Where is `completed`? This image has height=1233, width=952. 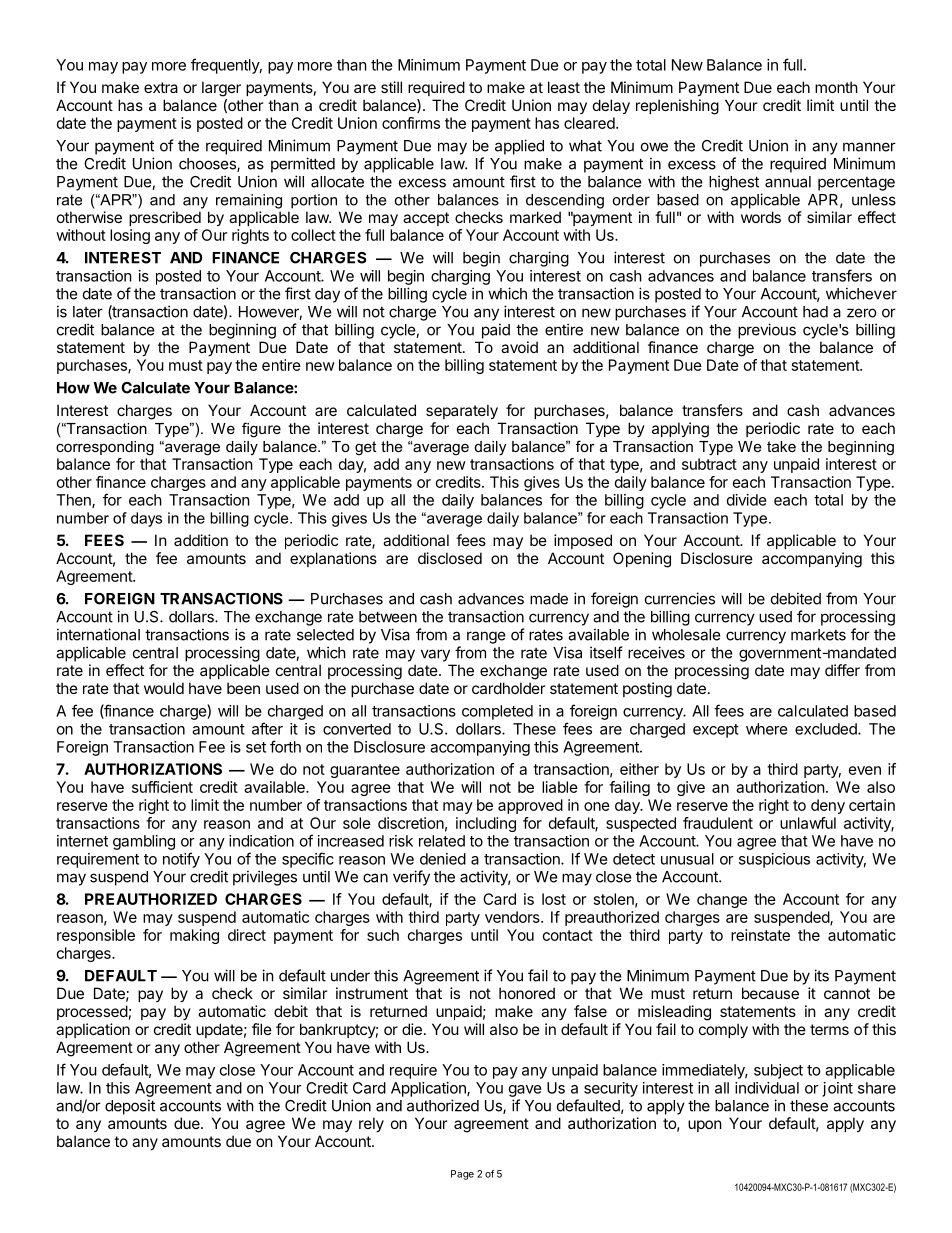
completed is located at coordinates (497, 712).
